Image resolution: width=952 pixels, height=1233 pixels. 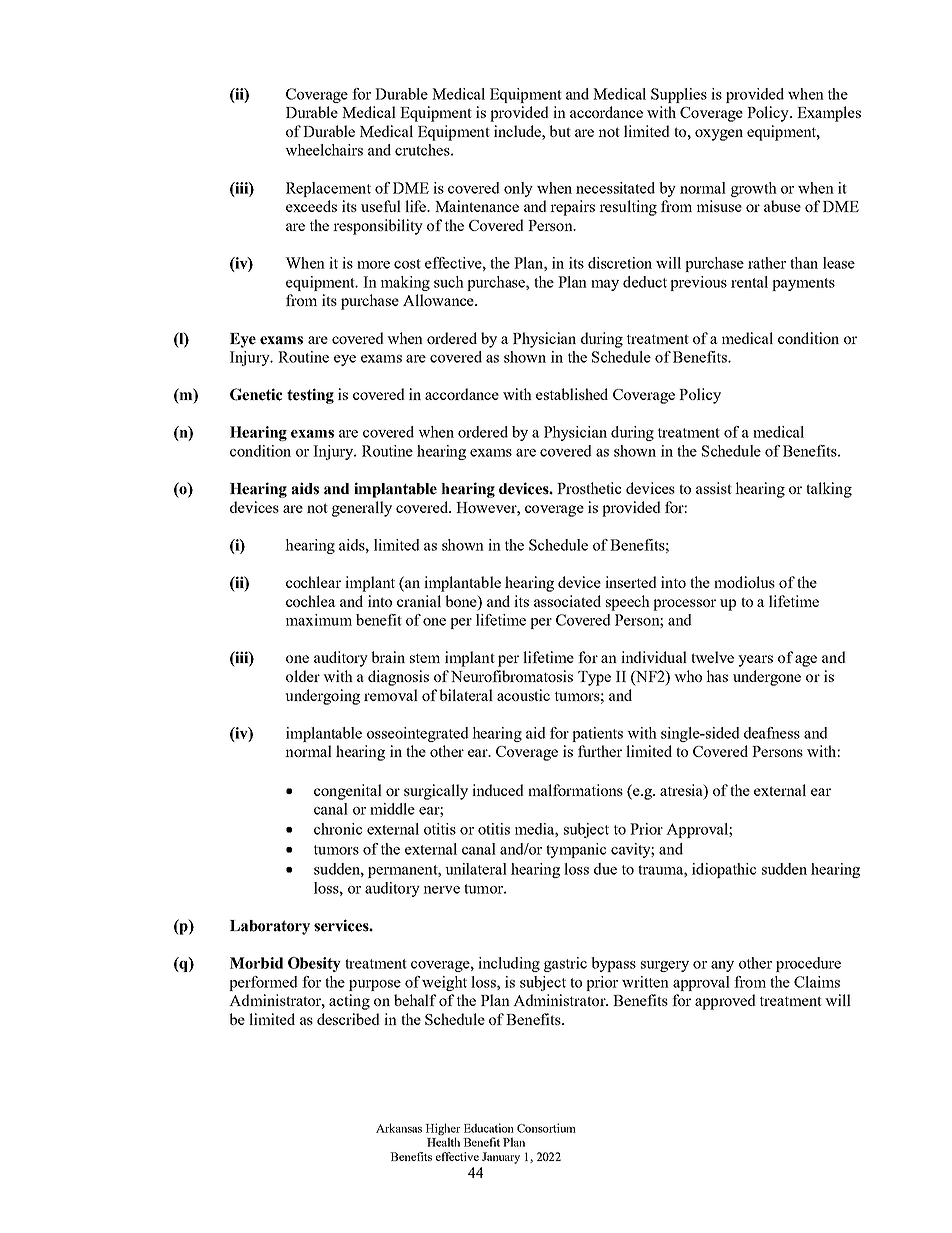 What do you see at coordinates (546, 1128) in the page?
I see `Consortium` at bounding box center [546, 1128].
